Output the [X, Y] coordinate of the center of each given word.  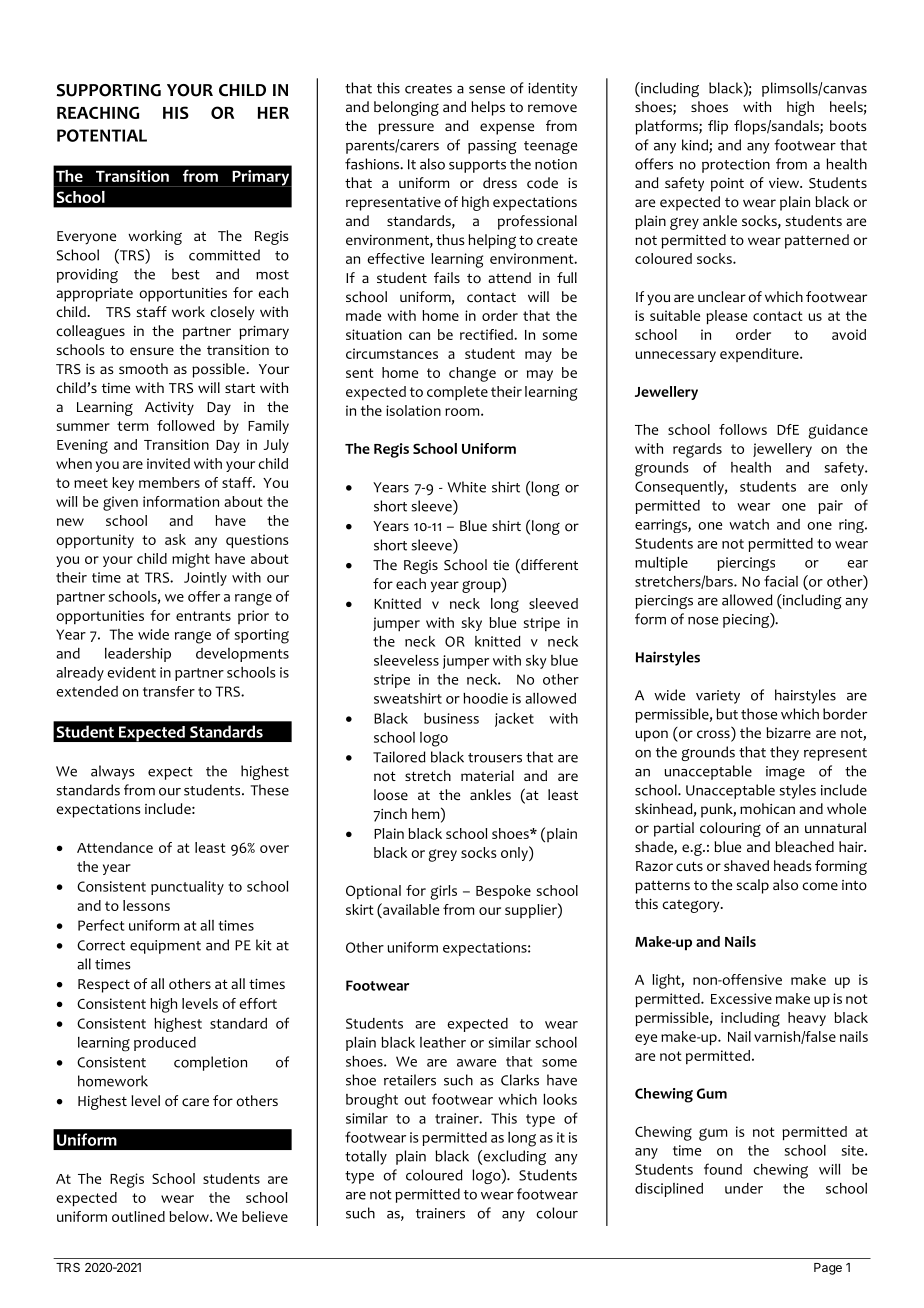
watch [749, 524]
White [466, 487]
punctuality [187, 888]
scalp [752, 886]
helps [488, 108]
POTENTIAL [102, 135]
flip [718, 127]
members [169, 482]
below [190, 1216]
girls [443, 892]
